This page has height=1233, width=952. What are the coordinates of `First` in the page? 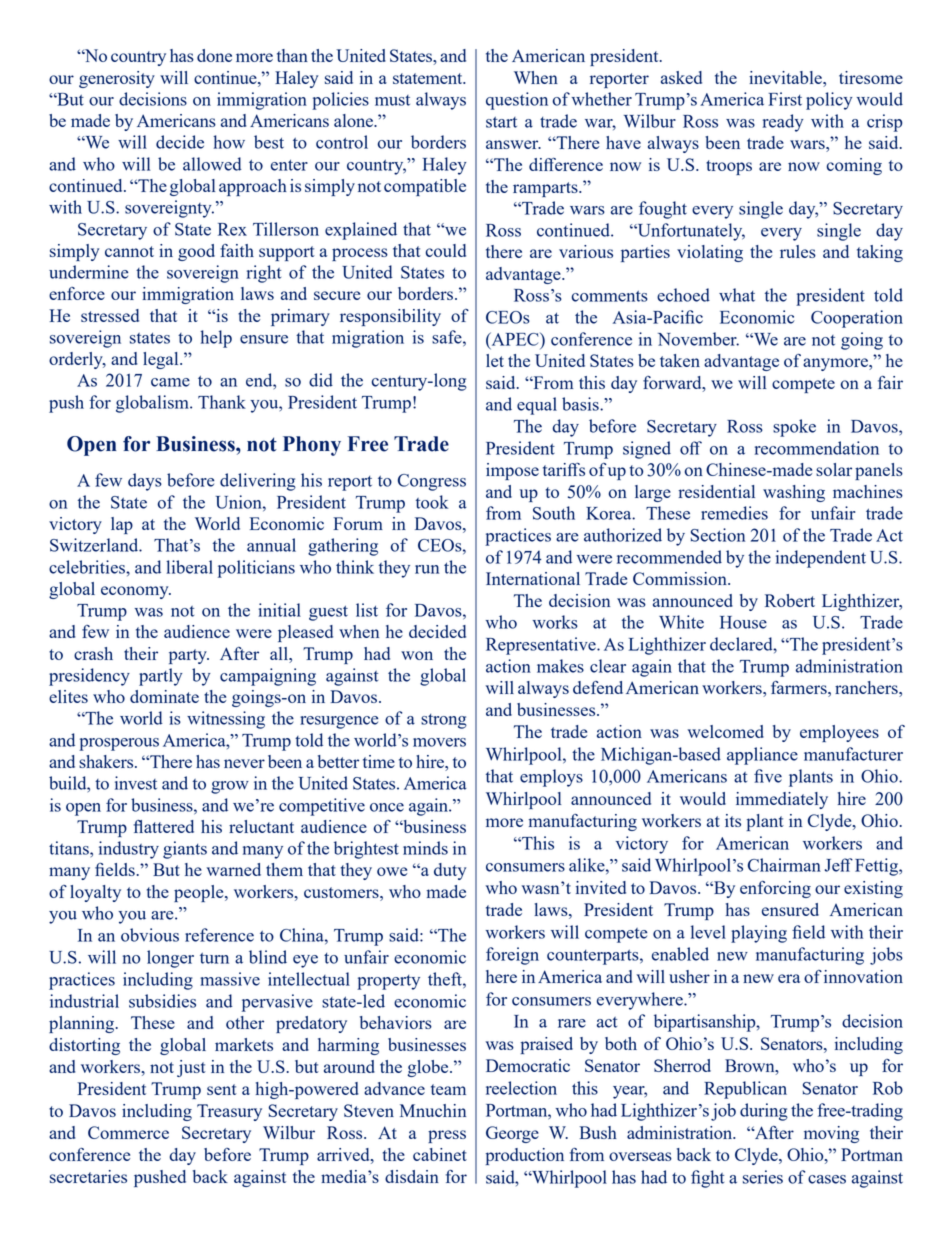 It's located at (785, 99).
